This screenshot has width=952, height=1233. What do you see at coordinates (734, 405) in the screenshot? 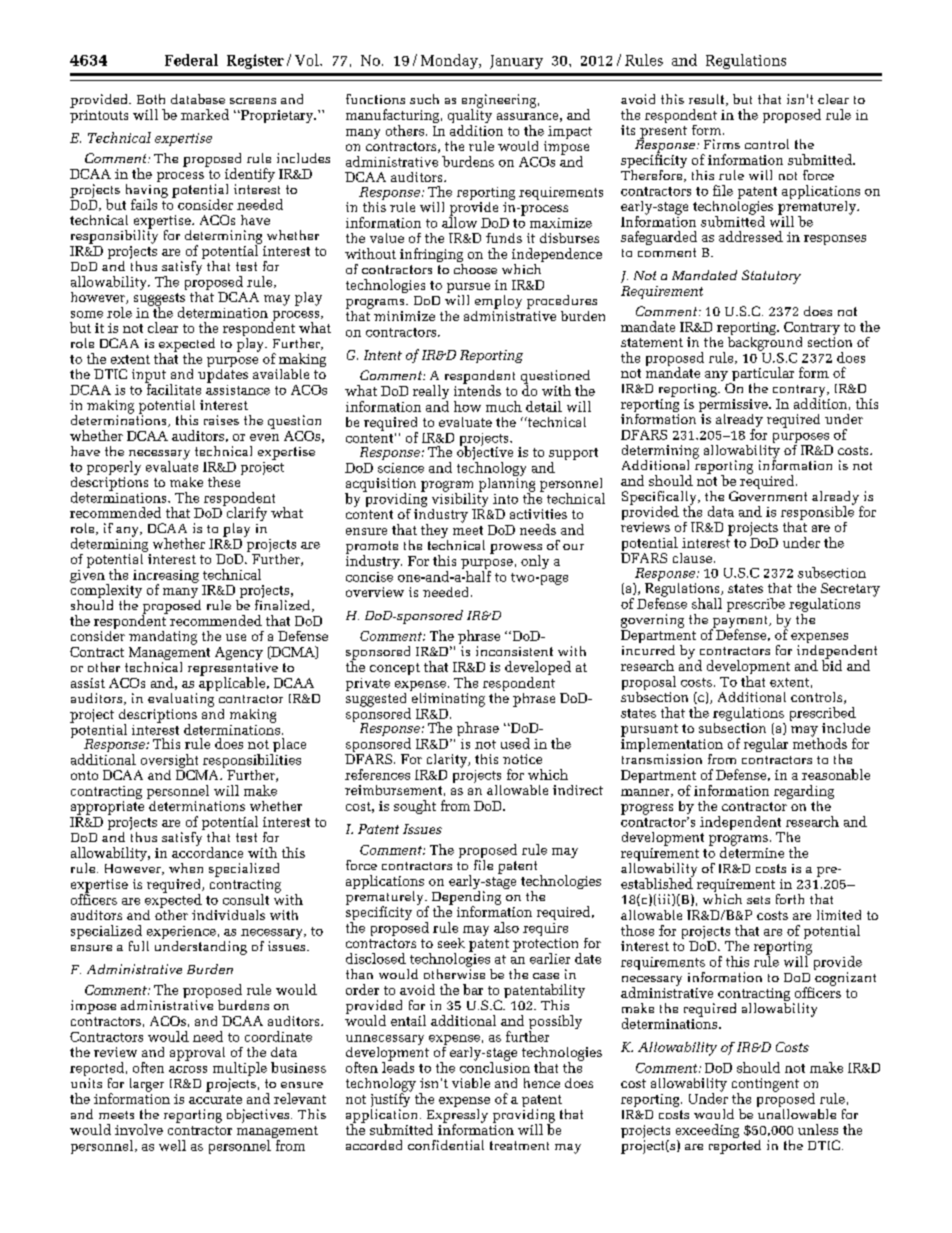
I see `permissive` at bounding box center [734, 405].
